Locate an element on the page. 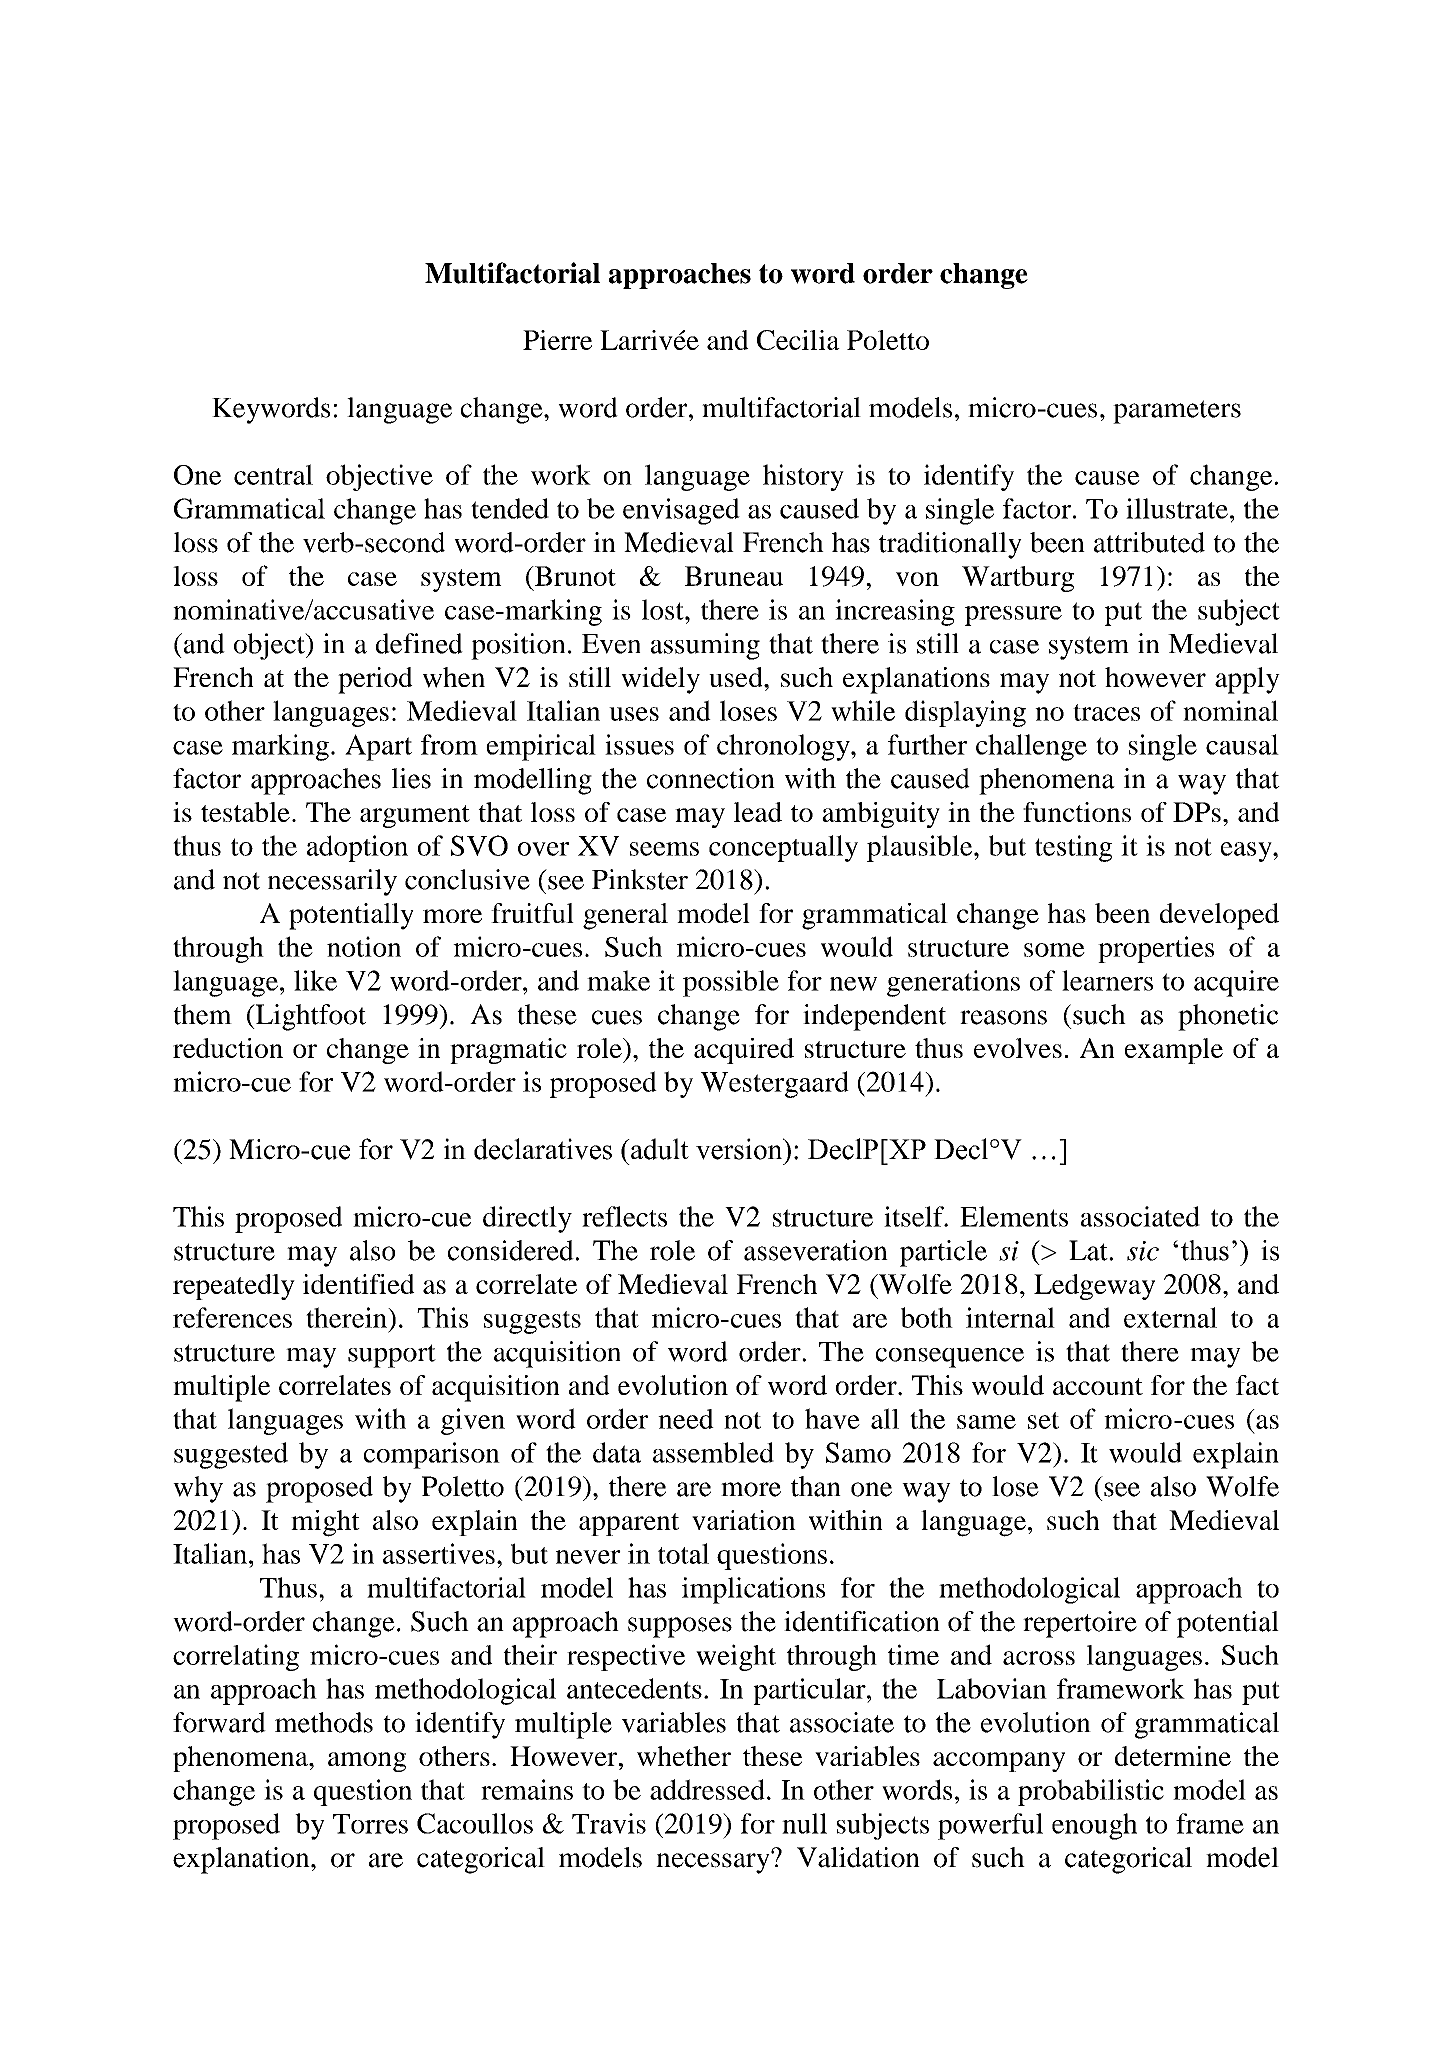 The image size is (1453, 2057). central is located at coordinates (273, 474).
